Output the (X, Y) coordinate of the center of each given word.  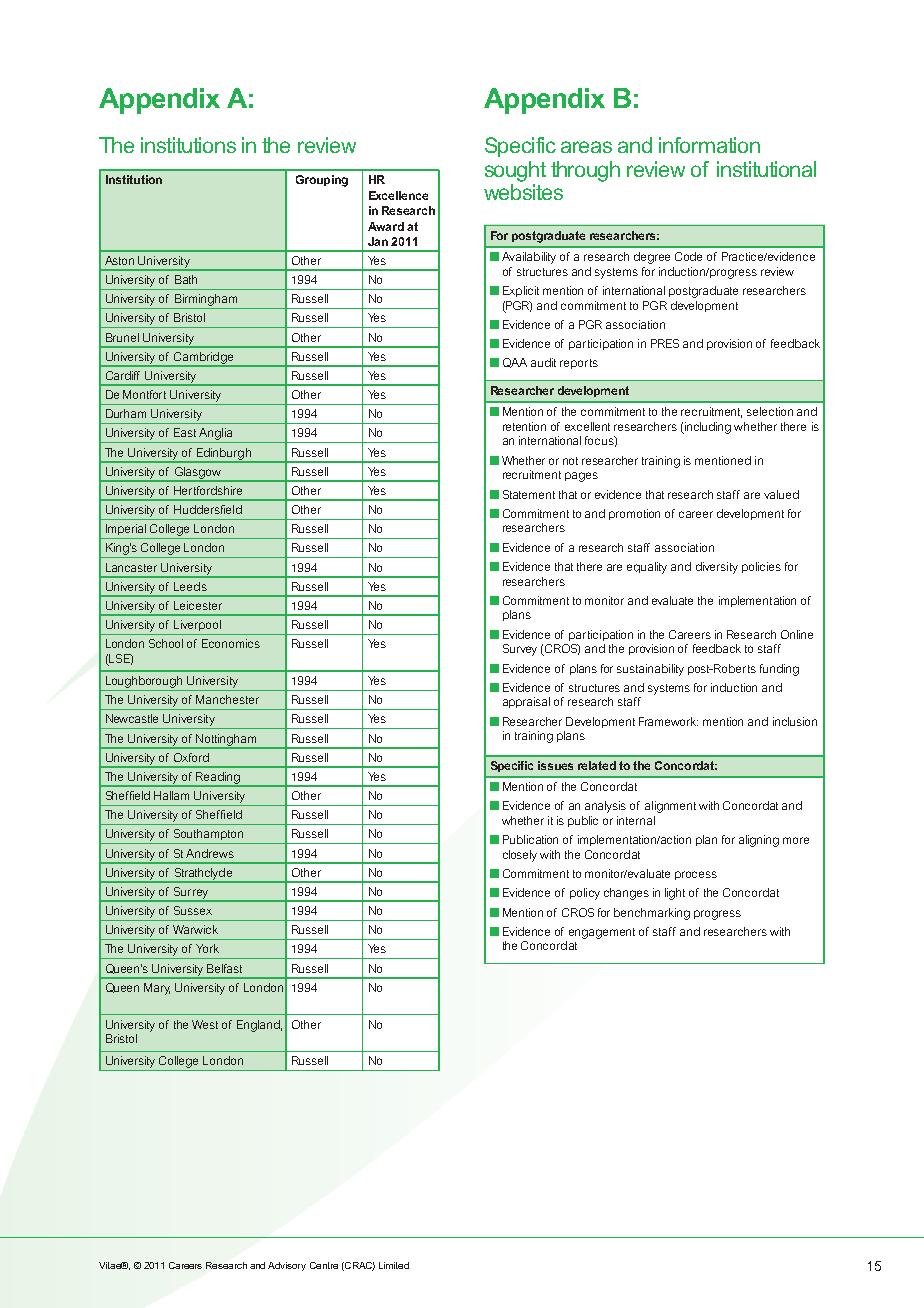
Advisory (287, 1266)
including (707, 428)
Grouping (322, 181)
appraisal (526, 702)
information (709, 145)
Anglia (216, 435)
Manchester (227, 699)
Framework (668, 721)
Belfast (224, 968)
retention (524, 426)
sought (515, 171)
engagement (602, 933)
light (675, 894)
